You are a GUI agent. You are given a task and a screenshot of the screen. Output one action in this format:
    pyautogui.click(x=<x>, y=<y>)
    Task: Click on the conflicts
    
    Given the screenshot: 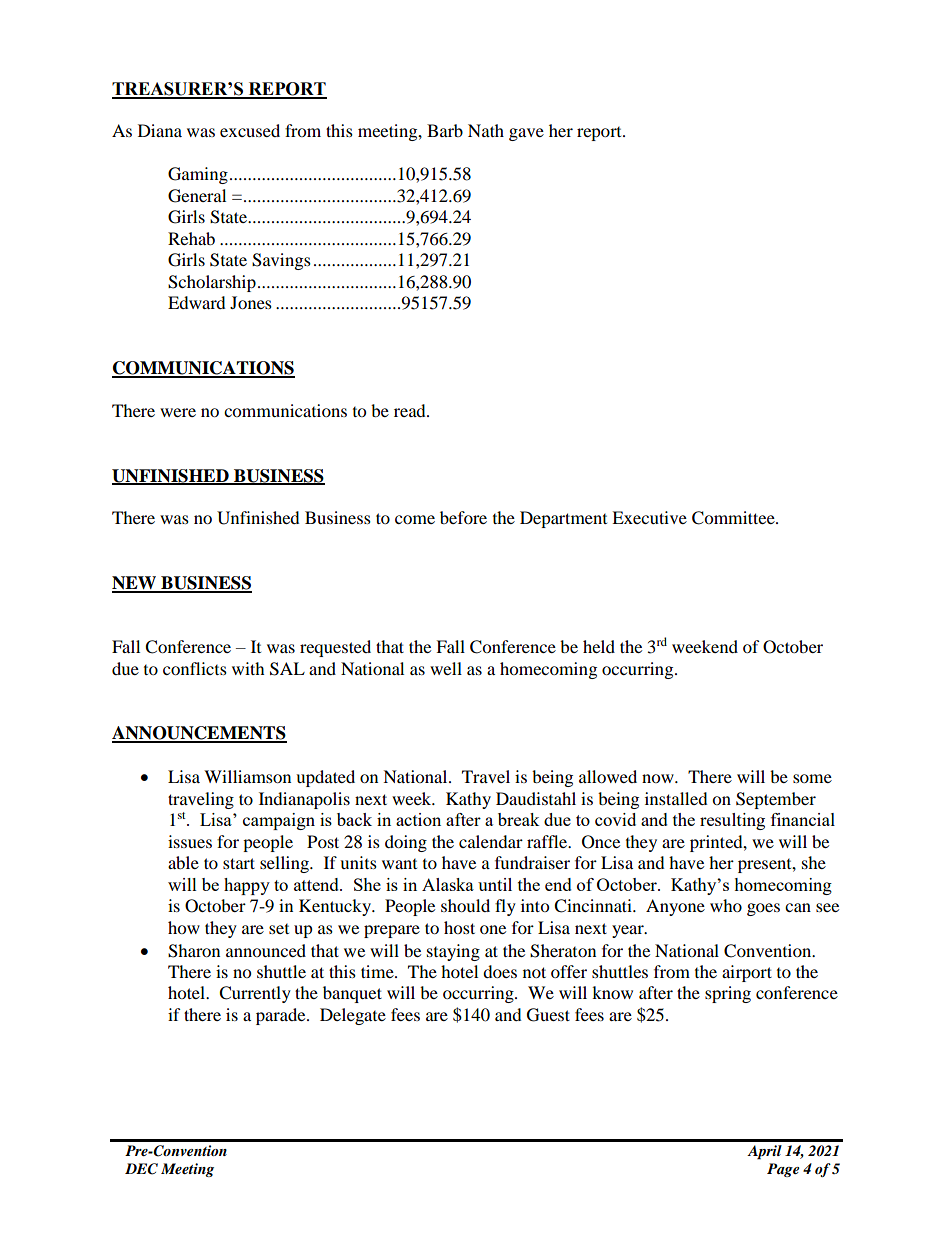 What is the action you would take?
    pyautogui.click(x=195, y=668)
